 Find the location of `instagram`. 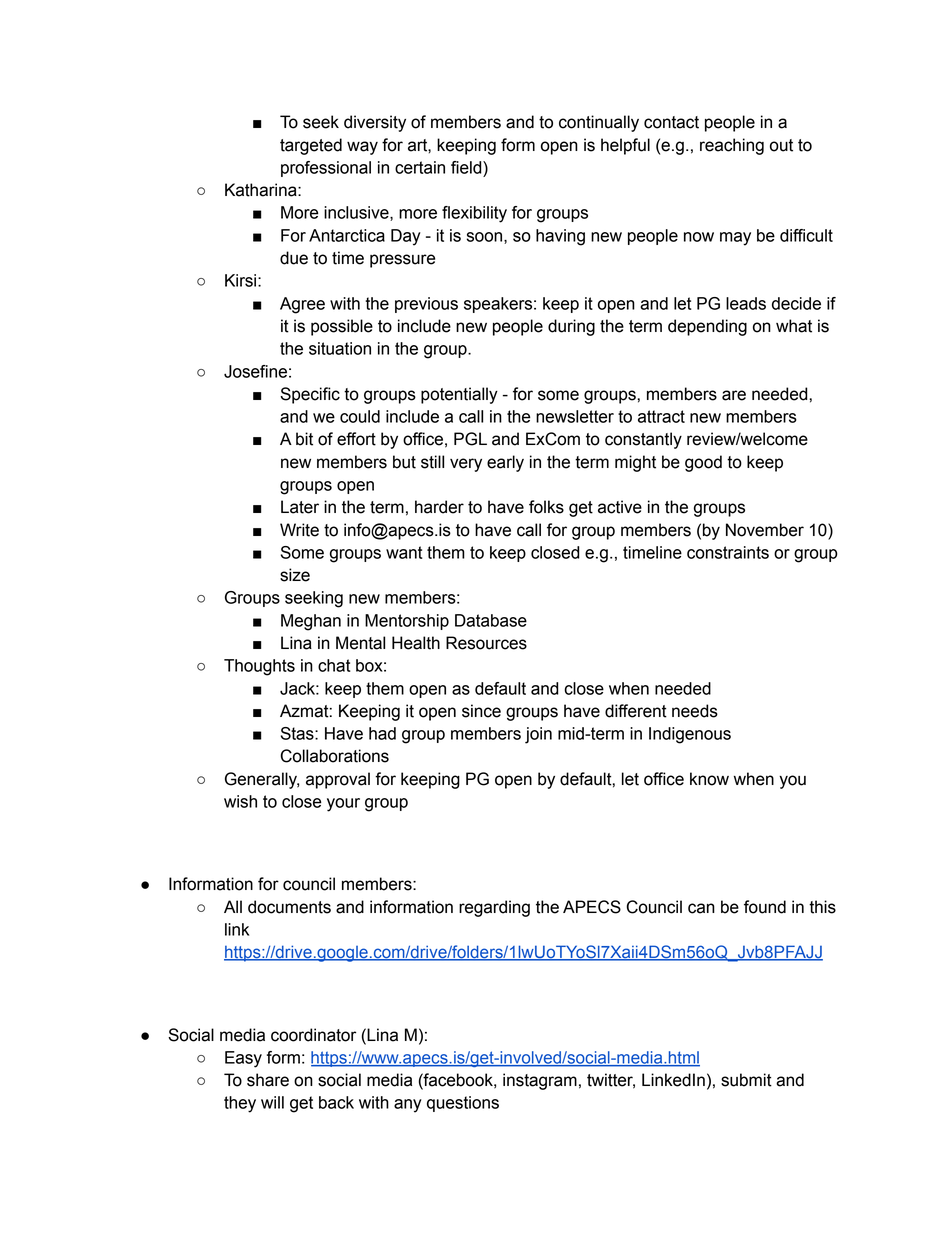

instagram is located at coordinates (540, 1081).
